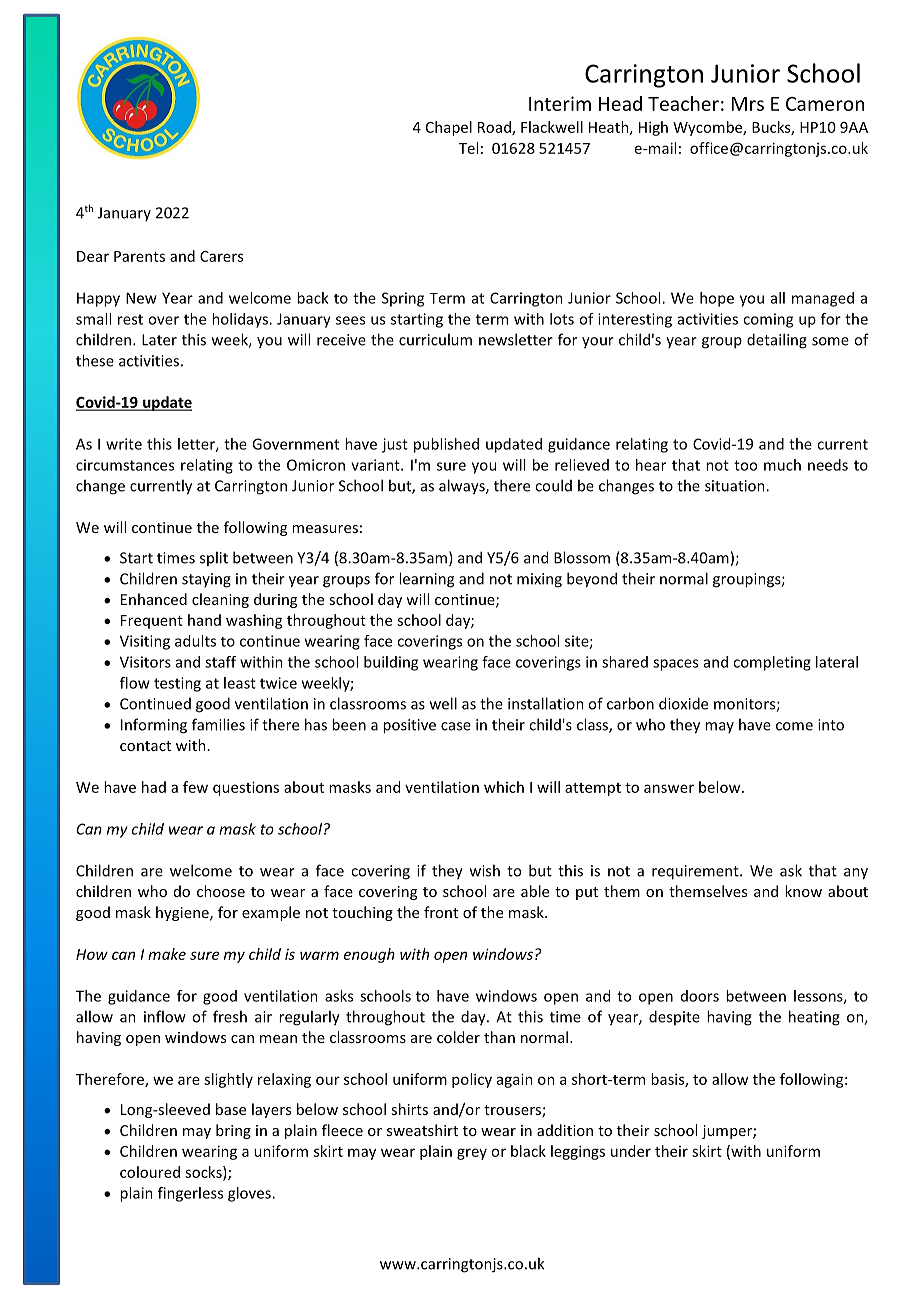 The height and width of the screenshot is (1308, 924). Describe the element at coordinates (472, 1154) in the screenshot. I see `grey` at that location.
